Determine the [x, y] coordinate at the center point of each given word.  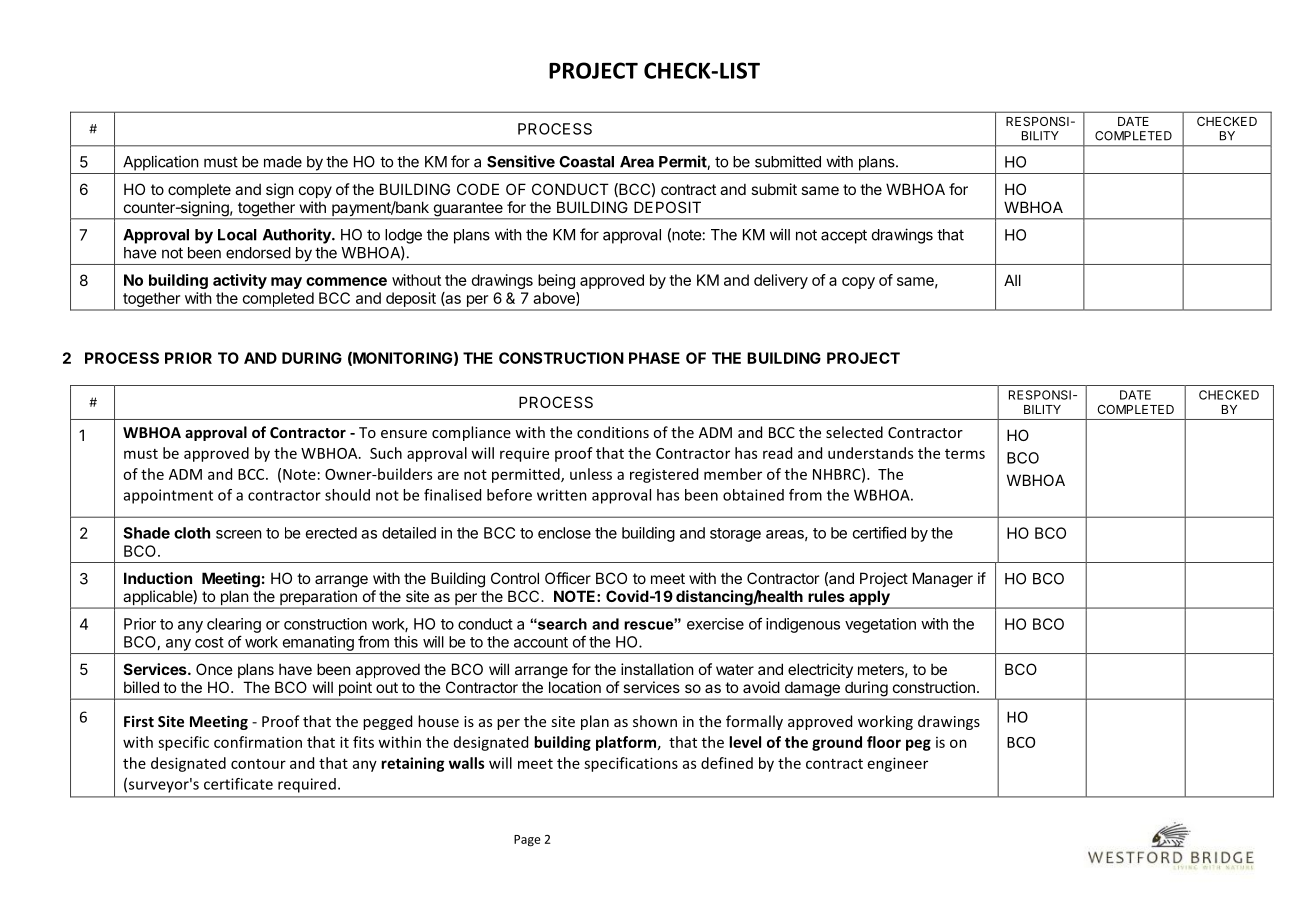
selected [854, 432]
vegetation [880, 625]
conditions [613, 432]
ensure [404, 434]
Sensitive [521, 161]
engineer [898, 764]
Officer [568, 578]
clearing [234, 625]
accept [844, 237]
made [283, 162]
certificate [238, 784]
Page [527, 841]
